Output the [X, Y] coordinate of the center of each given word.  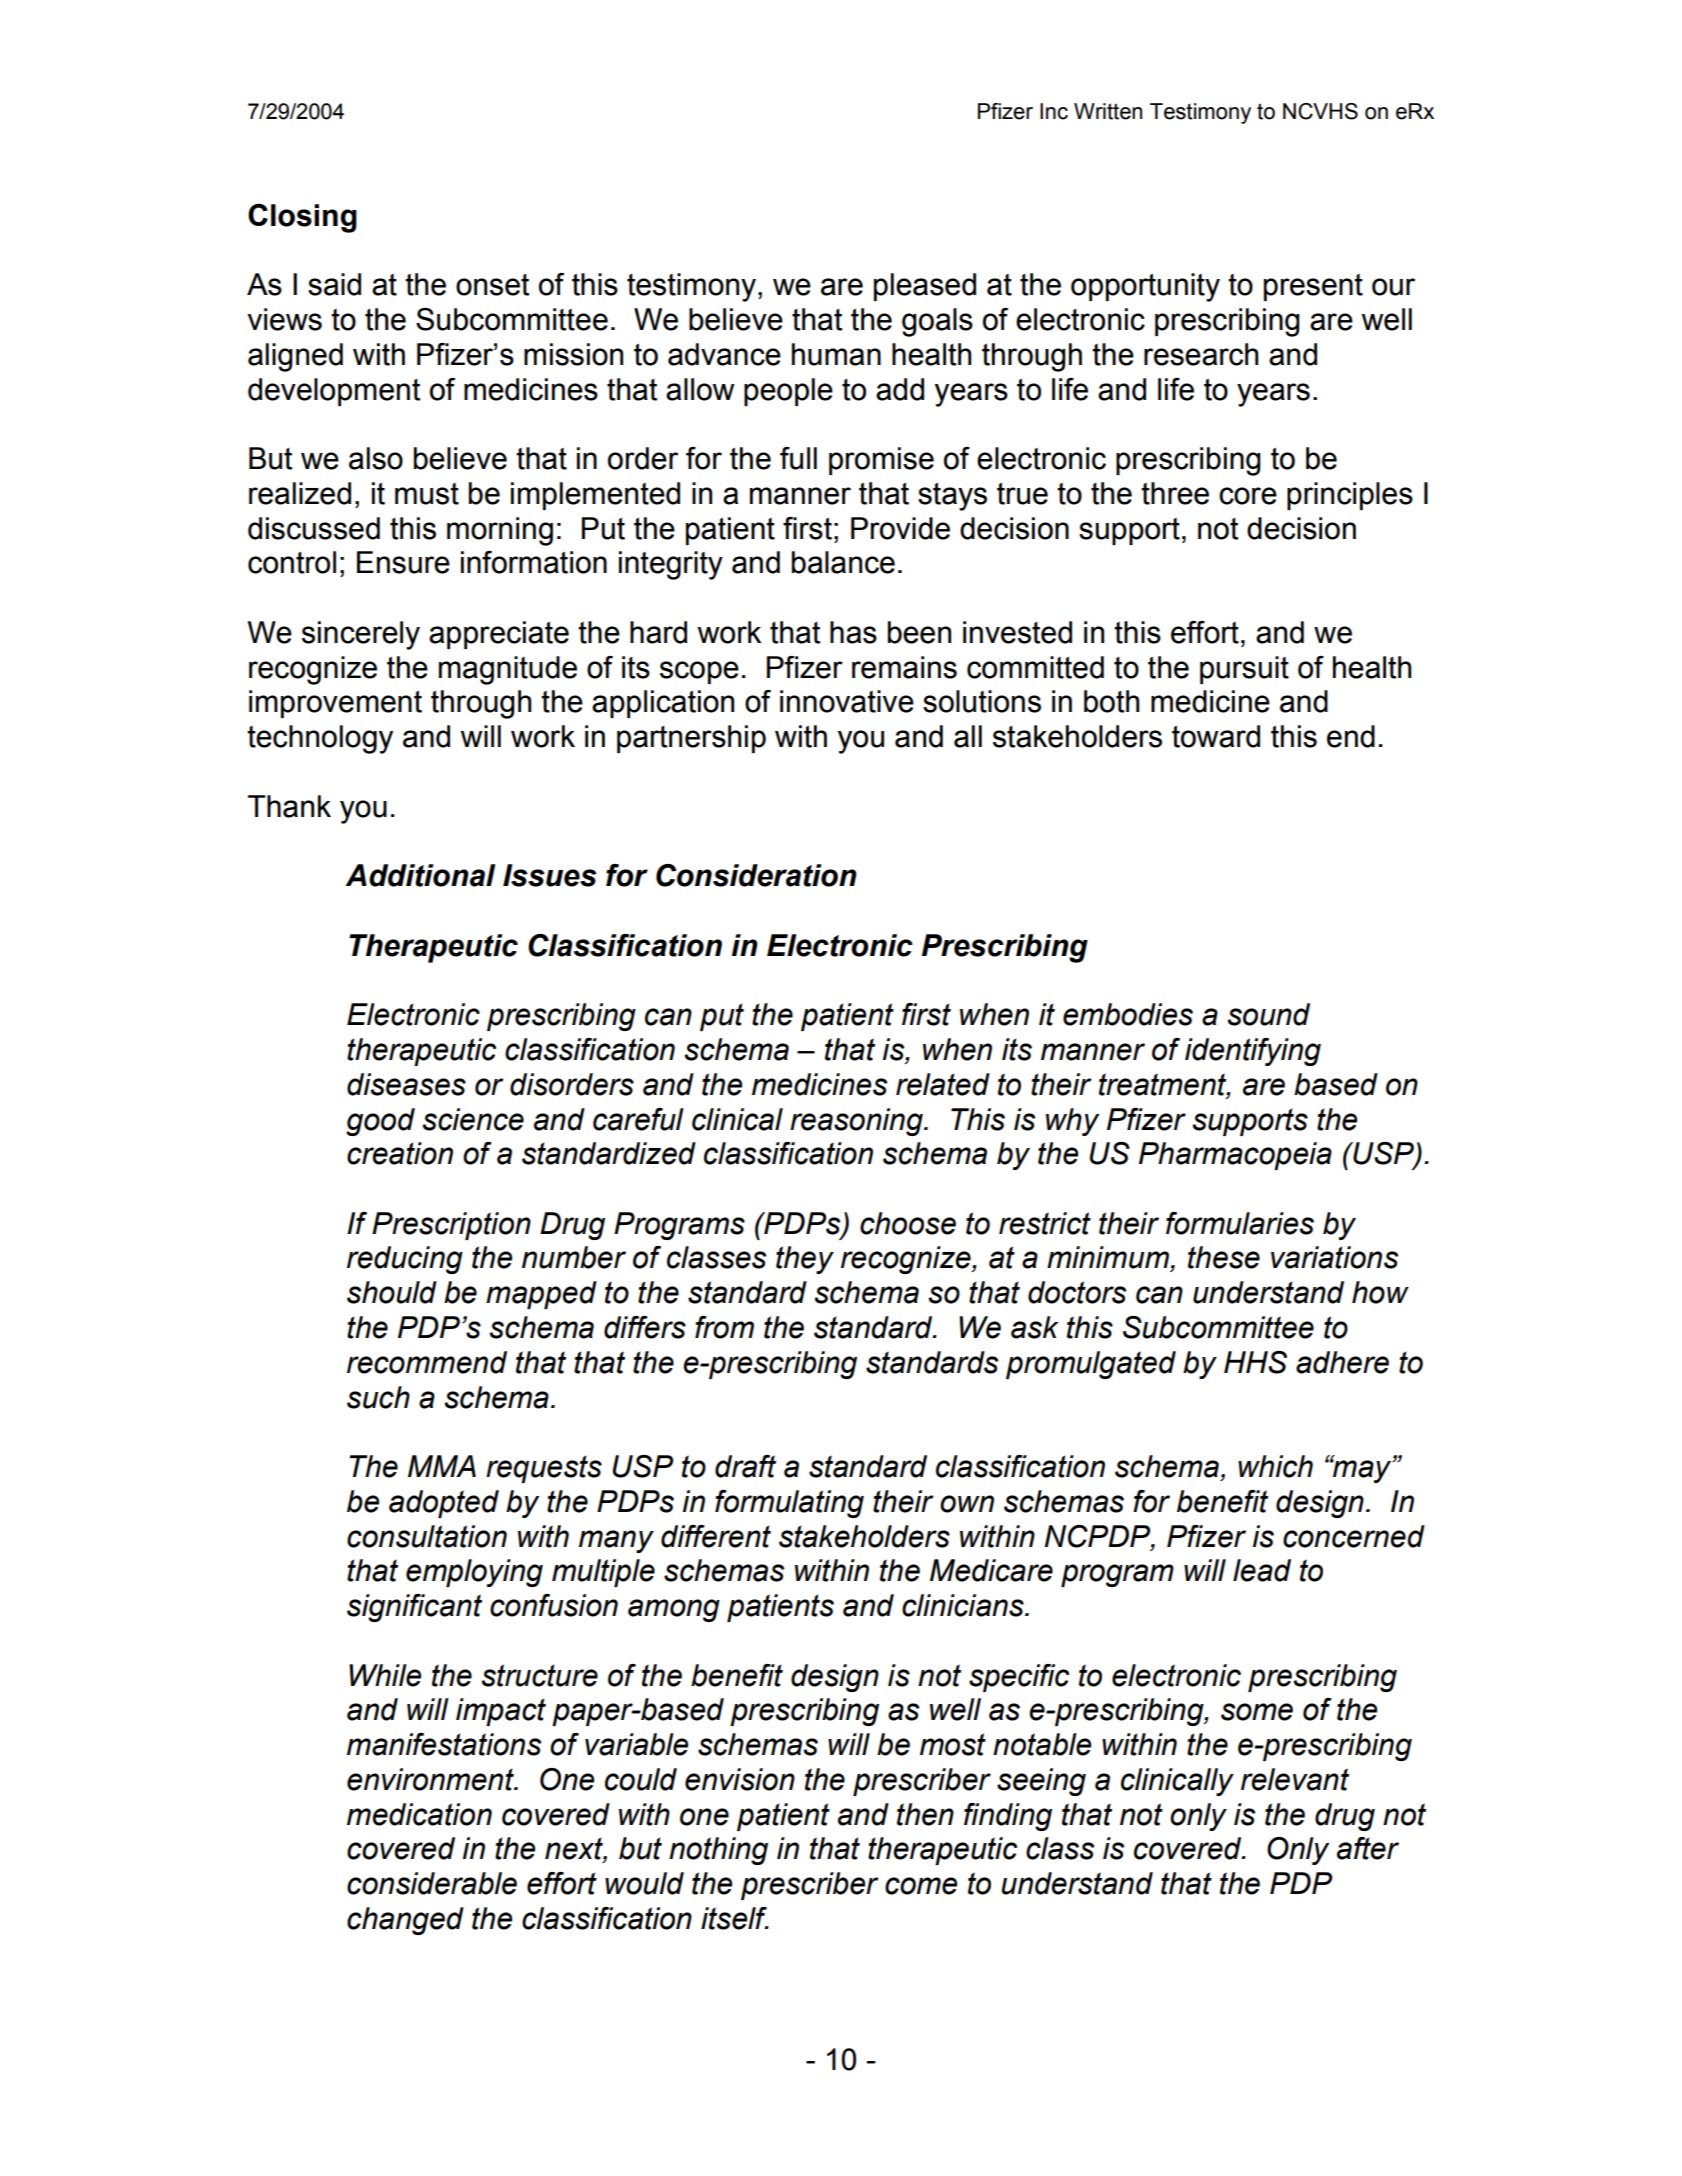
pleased [925, 287]
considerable [432, 1883]
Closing [302, 218]
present [1313, 287]
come [921, 1886]
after [1368, 1848]
